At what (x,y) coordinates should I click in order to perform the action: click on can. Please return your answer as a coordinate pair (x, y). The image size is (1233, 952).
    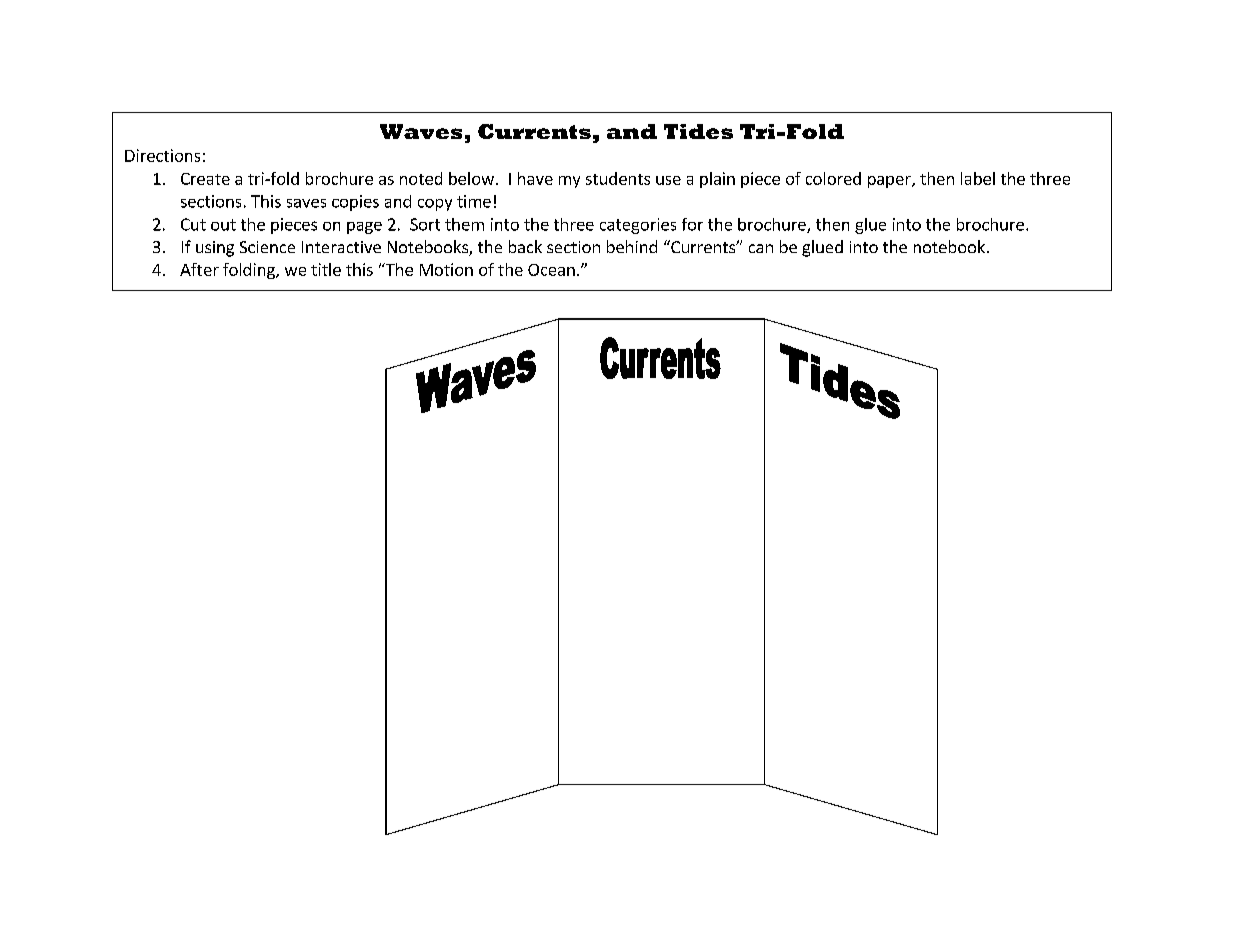
    Looking at the image, I should click on (761, 248).
